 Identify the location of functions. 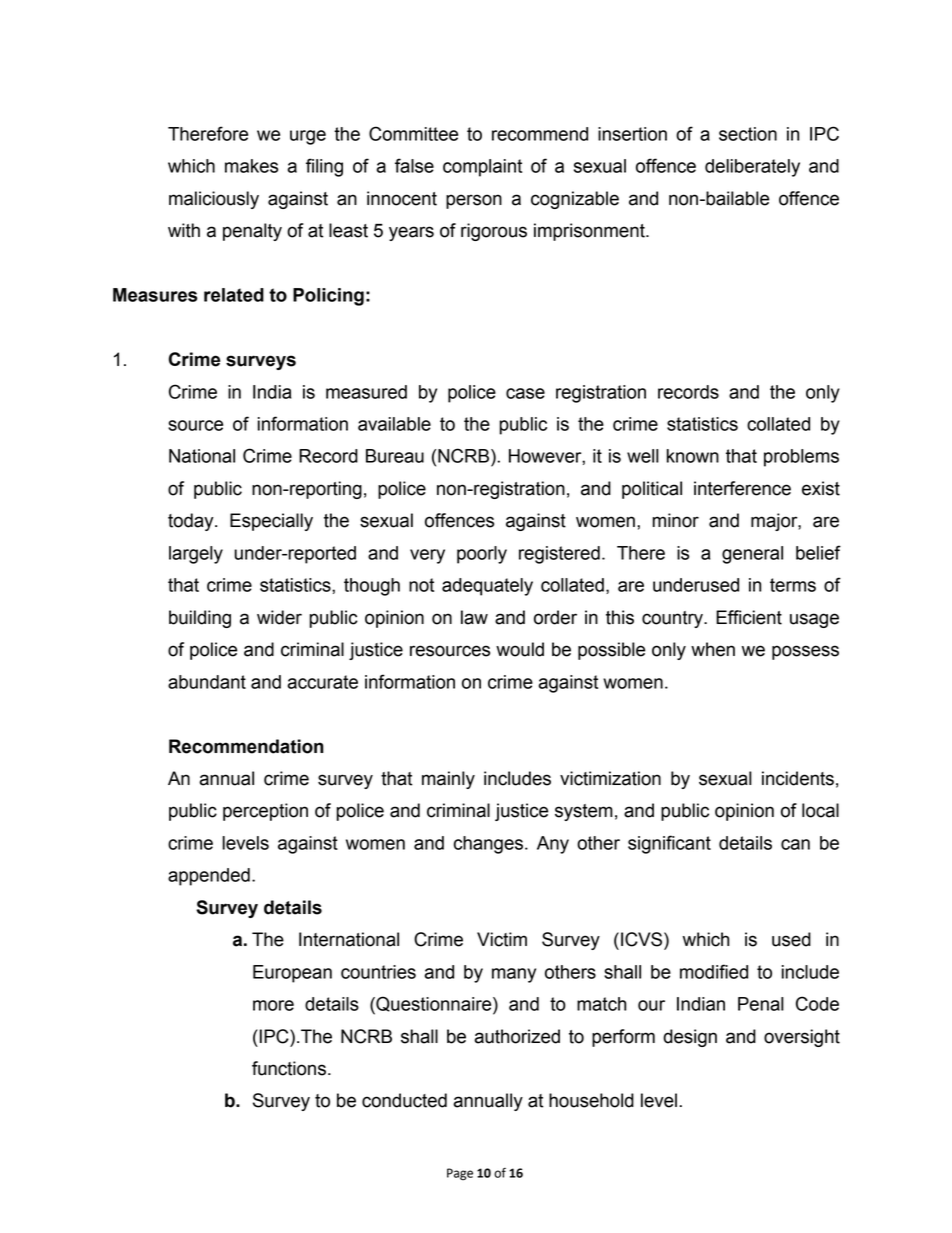
(289, 1068).
